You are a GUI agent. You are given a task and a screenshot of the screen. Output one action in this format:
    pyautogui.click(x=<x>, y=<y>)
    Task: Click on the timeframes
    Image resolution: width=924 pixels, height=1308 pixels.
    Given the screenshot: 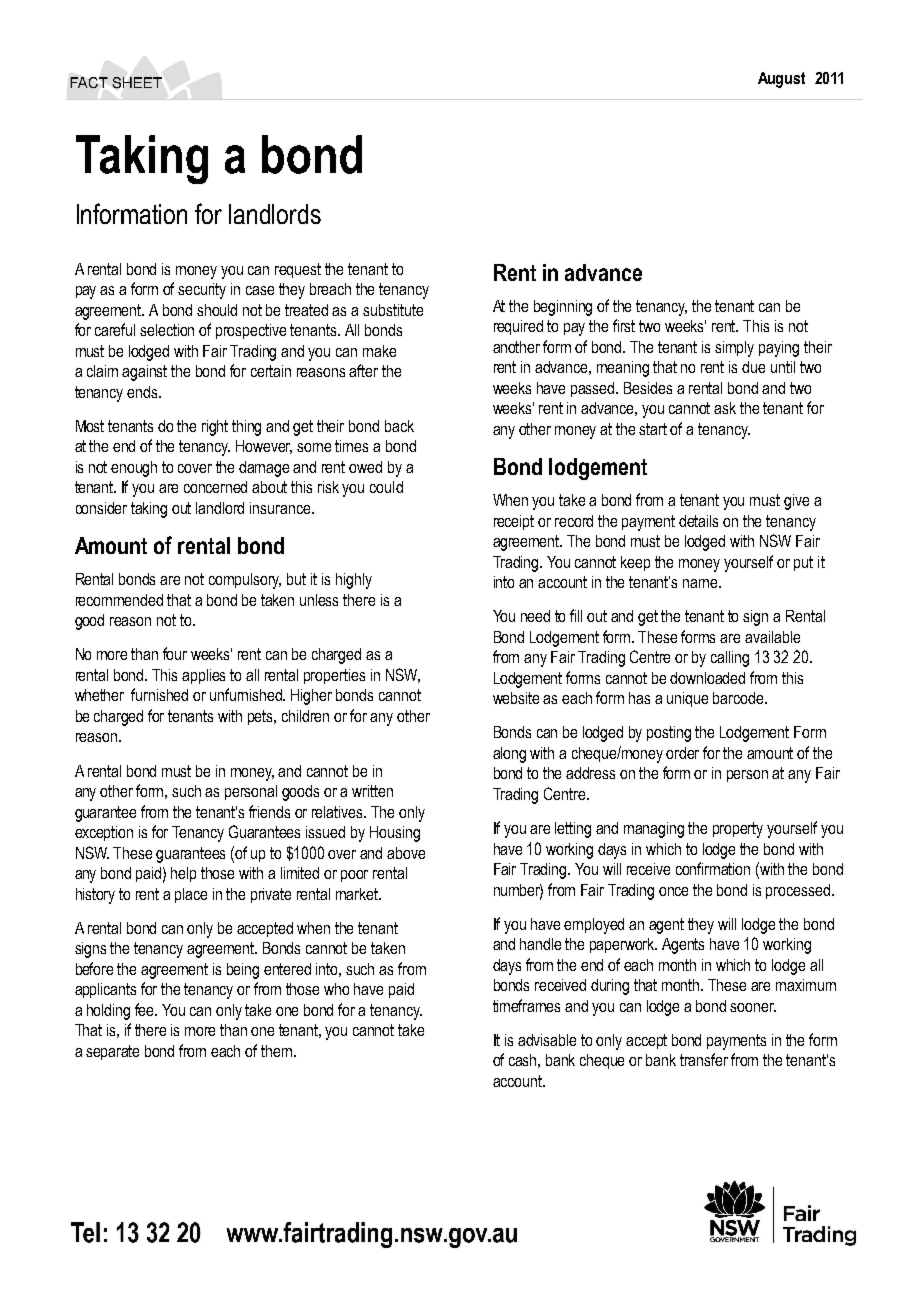 What is the action you would take?
    pyautogui.click(x=526, y=1005)
